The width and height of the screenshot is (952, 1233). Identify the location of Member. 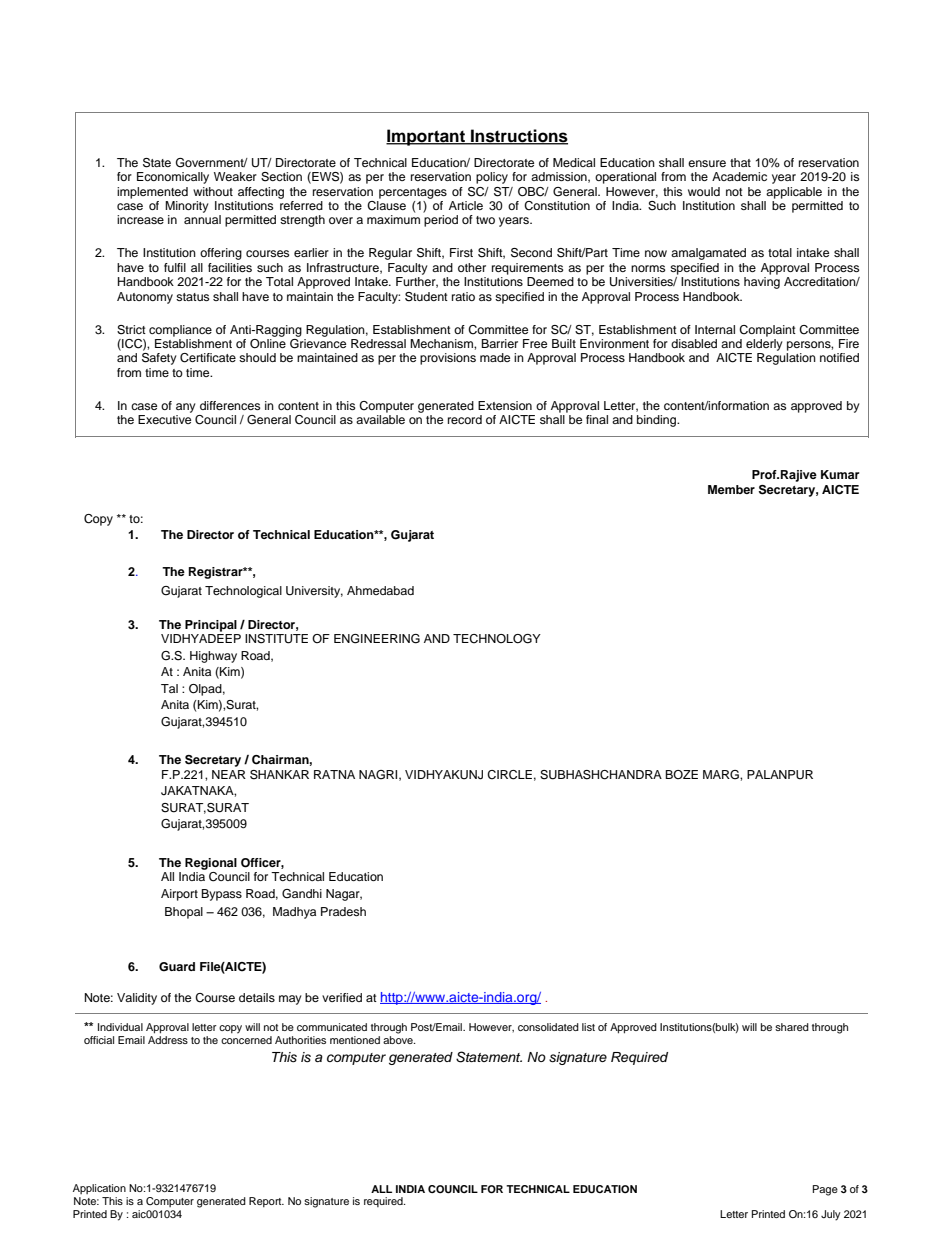
(731, 489).
